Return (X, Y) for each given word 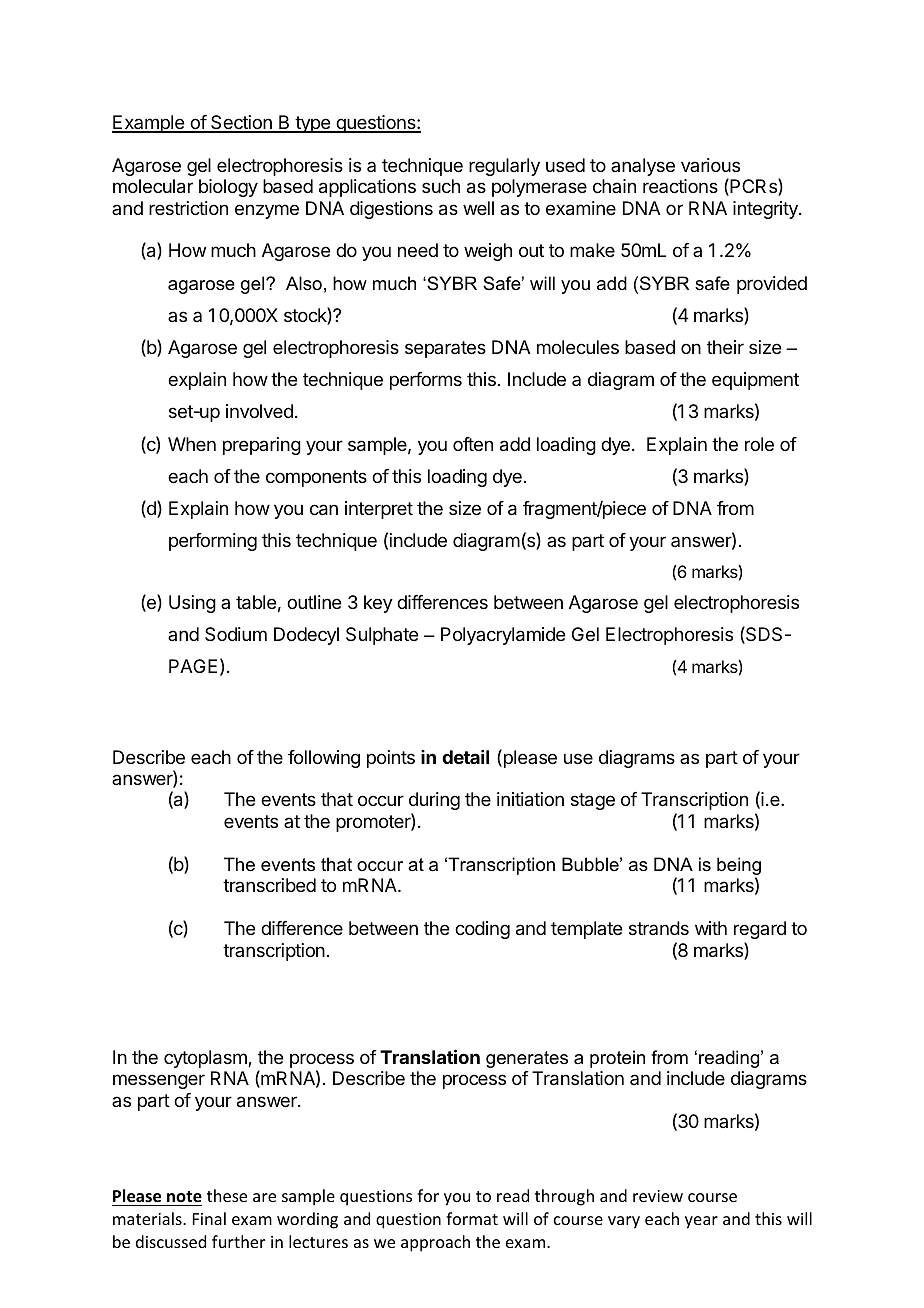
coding (482, 930)
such (441, 186)
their (725, 347)
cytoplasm (206, 1059)
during (434, 801)
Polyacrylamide (503, 636)
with (711, 928)
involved (259, 411)
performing (213, 542)
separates (445, 349)
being (739, 867)
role (759, 444)
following (324, 759)
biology (228, 188)
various (710, 165)
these (227, 1195)
